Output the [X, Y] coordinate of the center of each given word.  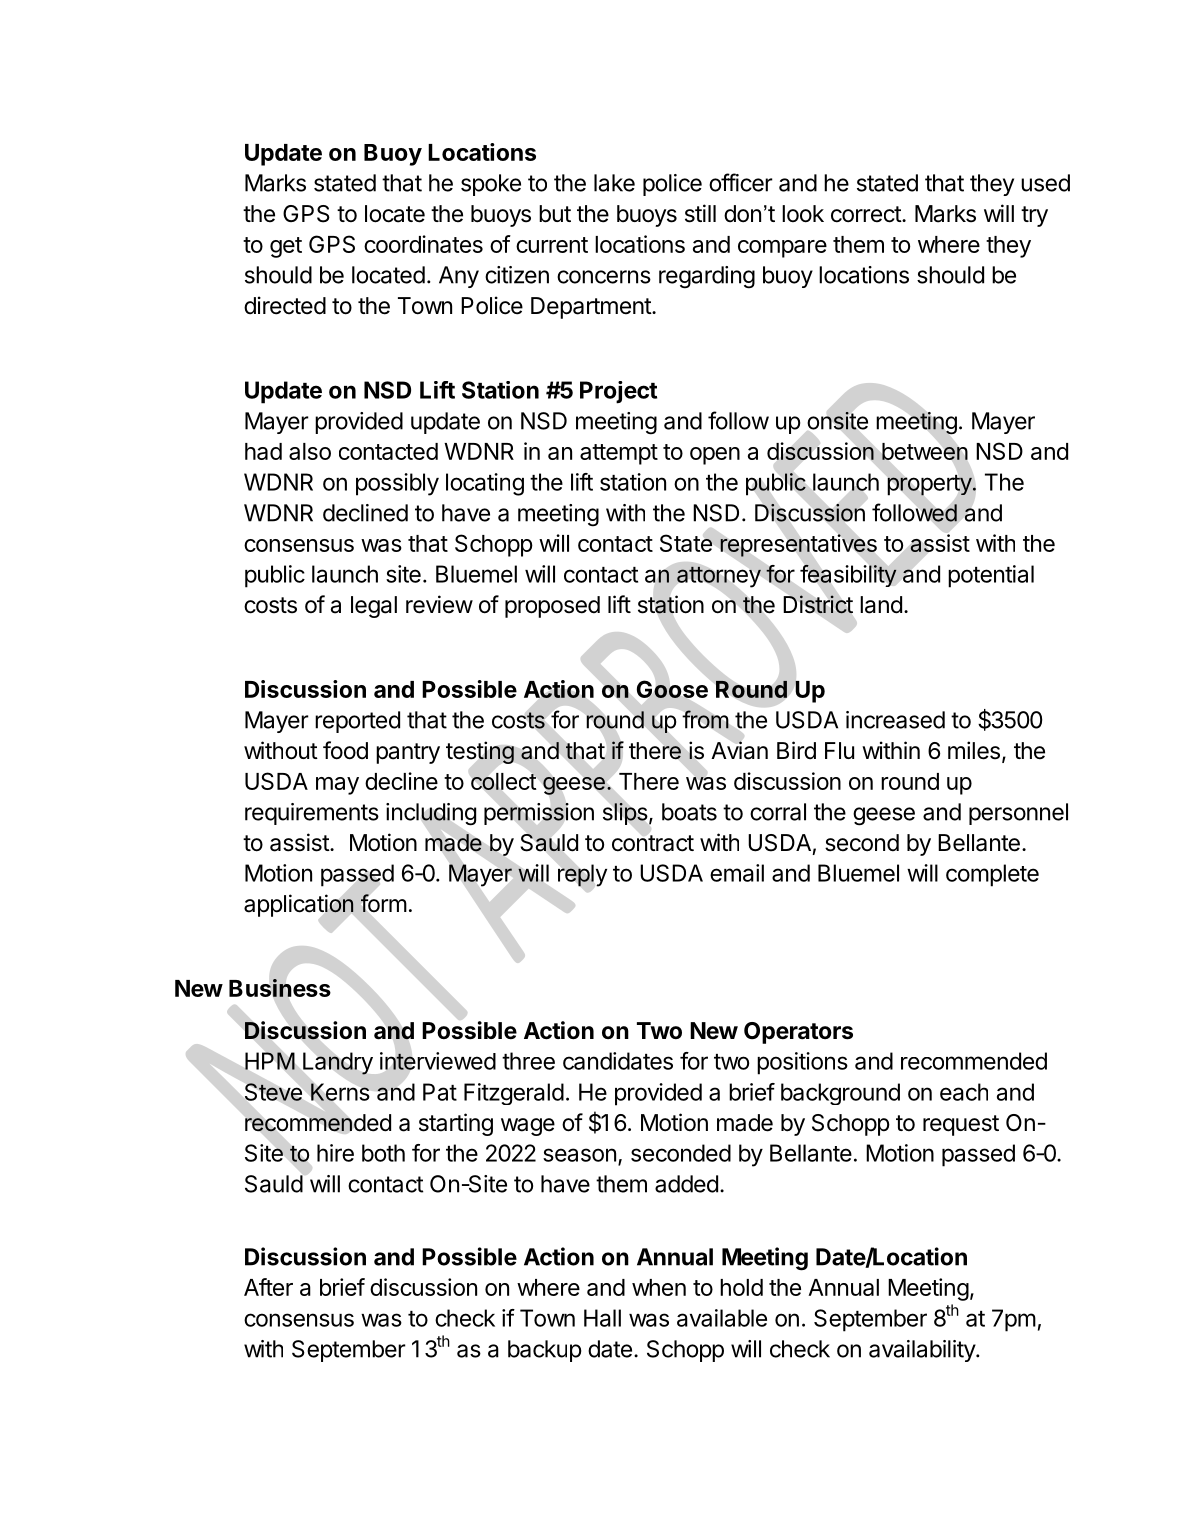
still [700, 213]
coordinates [423, 244]
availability [923, 1351]
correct [867, 214]
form [384, 903]
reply [582, 875]
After [268, 1287]
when [659, 1287]
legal [374, 607]
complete [992, 875]
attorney [719, 577]
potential [991, 576]
